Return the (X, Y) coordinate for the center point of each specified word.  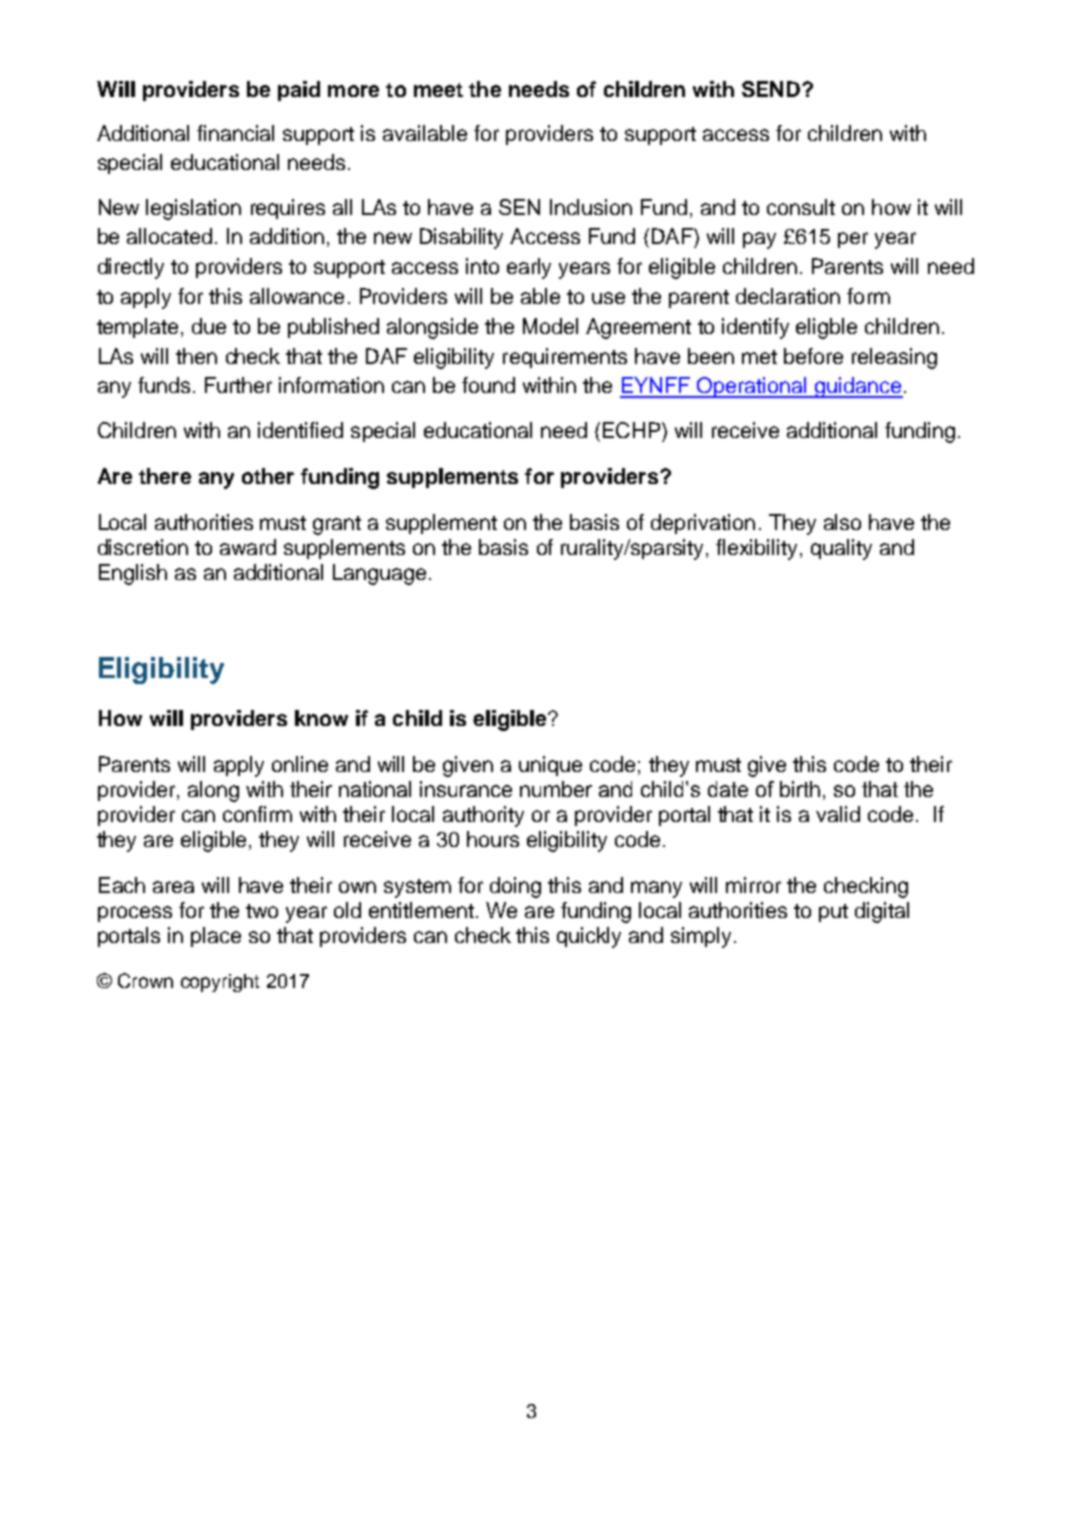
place (216, 937)
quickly (589, 937)
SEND (772, 89)
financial (235, 133)
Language (379, 574)
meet (438, 90)
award (248, 547)
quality (841, 549)
